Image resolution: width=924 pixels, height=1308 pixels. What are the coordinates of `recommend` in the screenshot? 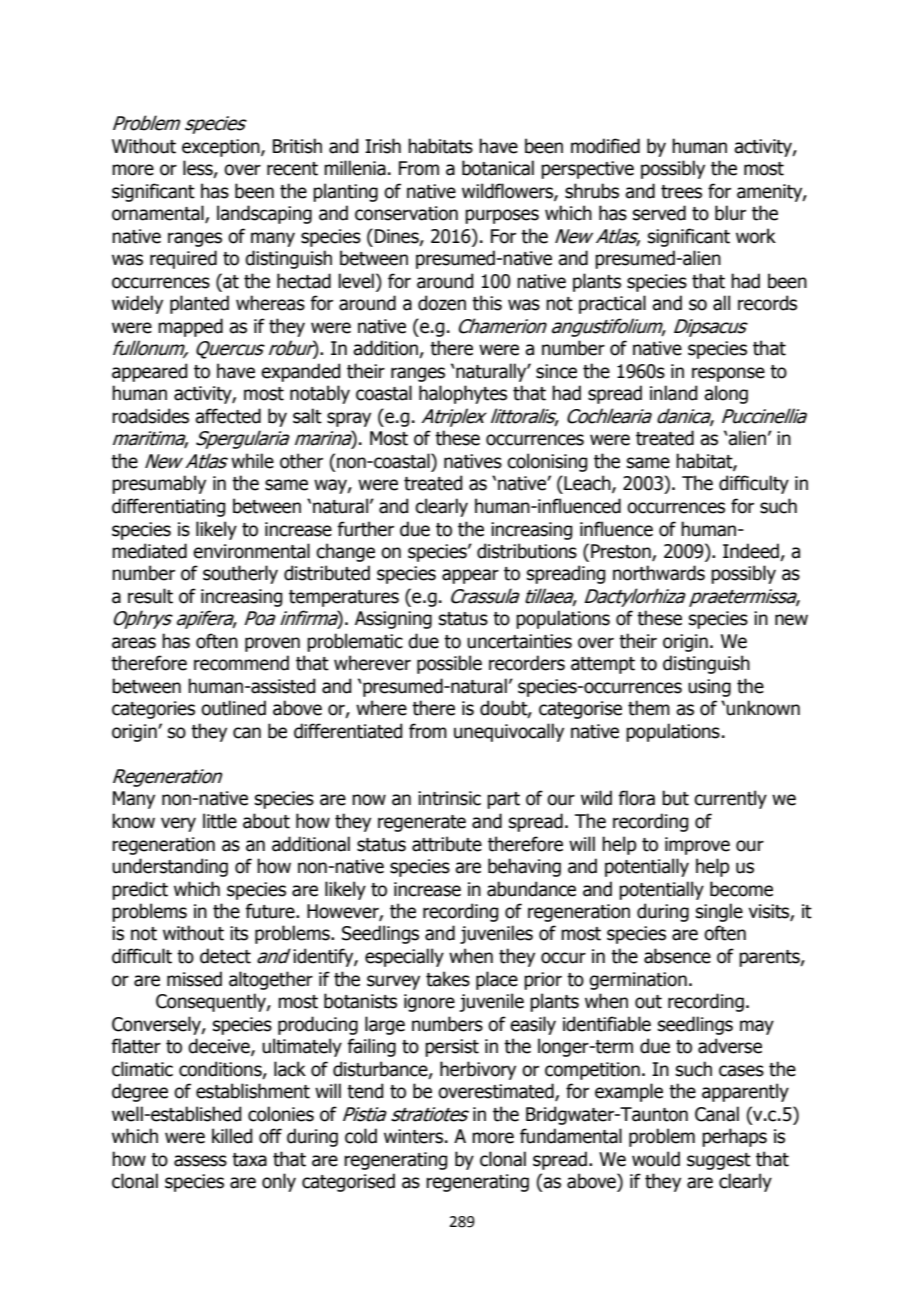 It's located at (241, 663).
